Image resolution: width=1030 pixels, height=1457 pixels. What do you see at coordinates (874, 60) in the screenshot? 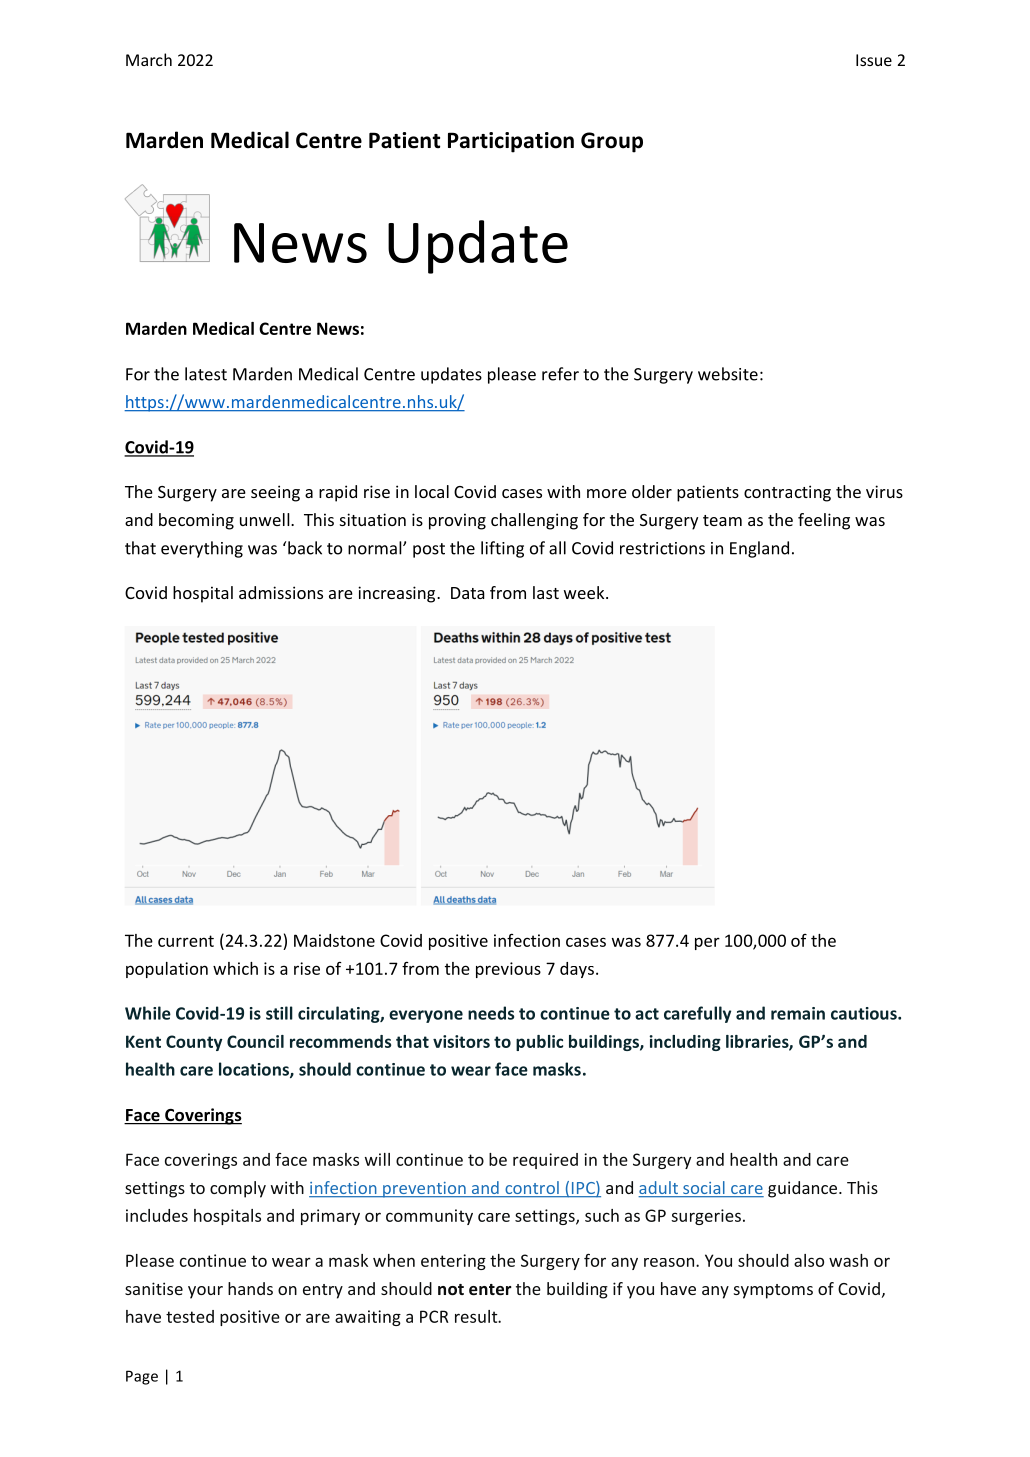
I see `Issue` at bounding box center [874, 60].
